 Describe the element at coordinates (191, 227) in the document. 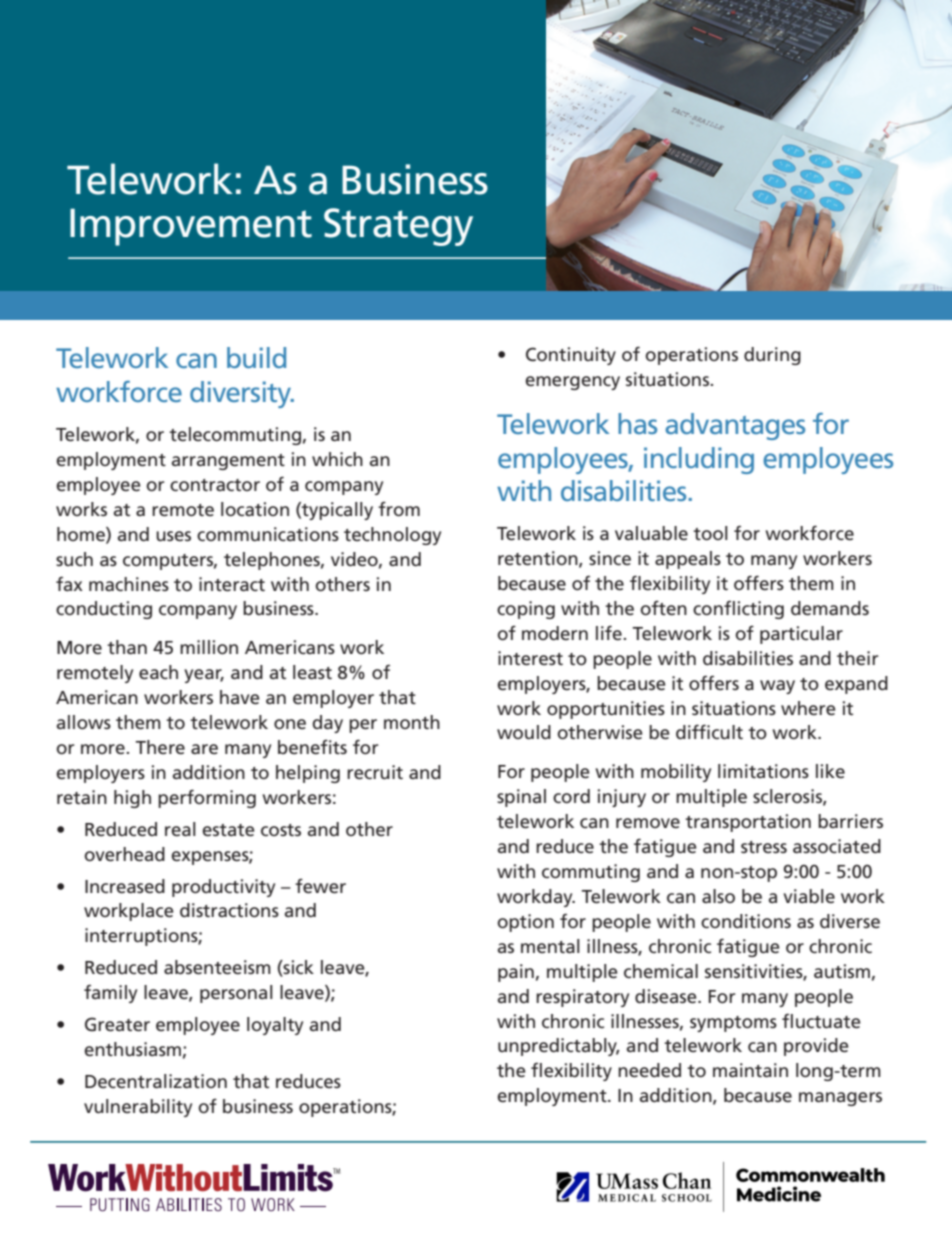

I see `Improvement` at that location.
